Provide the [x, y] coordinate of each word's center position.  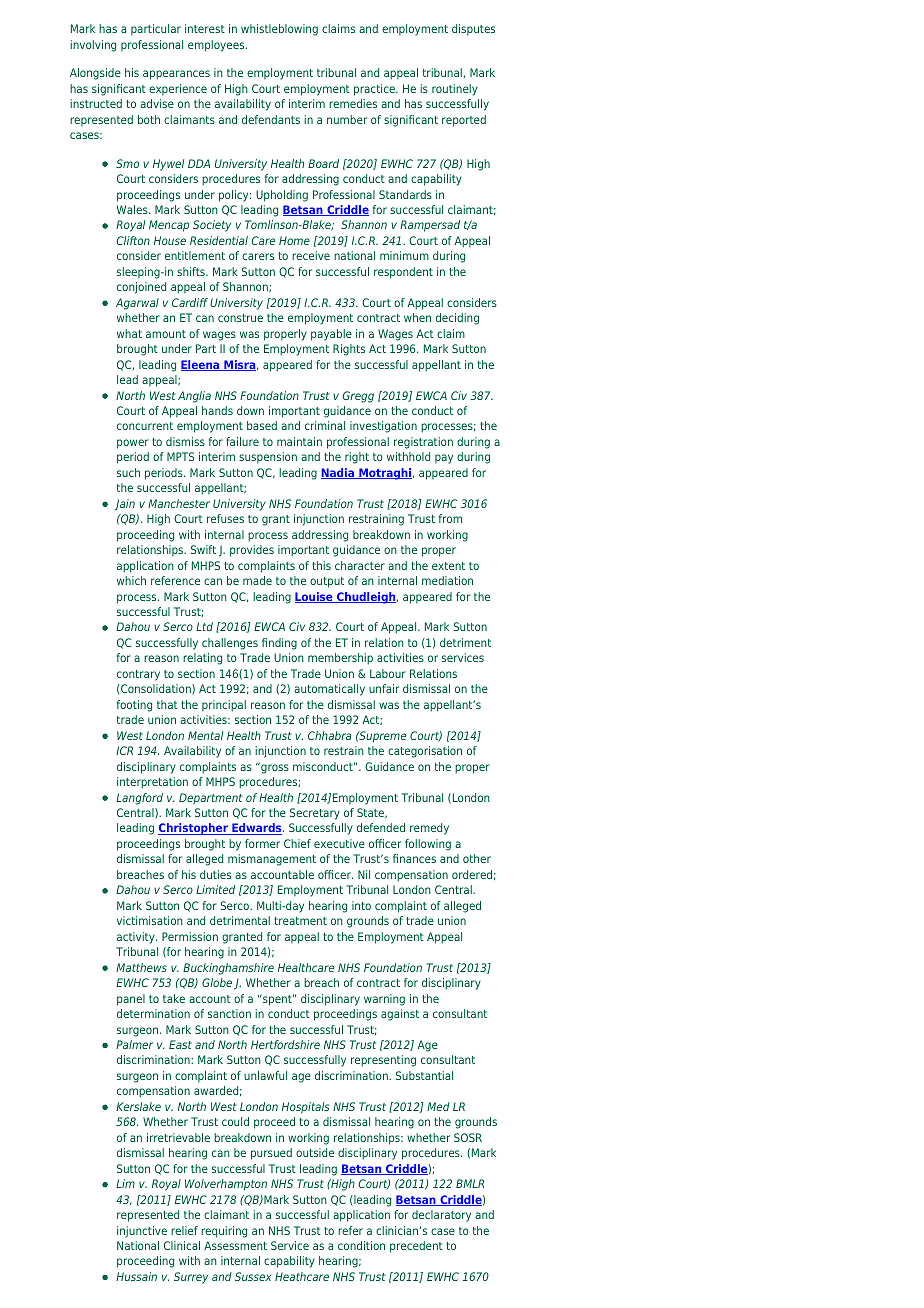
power [133, 444]
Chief [297, 843]
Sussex [253, 1276]
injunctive [142, 1232]
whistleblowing [279, 30]
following [428, 845]
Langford [139, 799]
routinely [455, 90]
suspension [268, 457]
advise [157, 103]
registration [423, 443]
